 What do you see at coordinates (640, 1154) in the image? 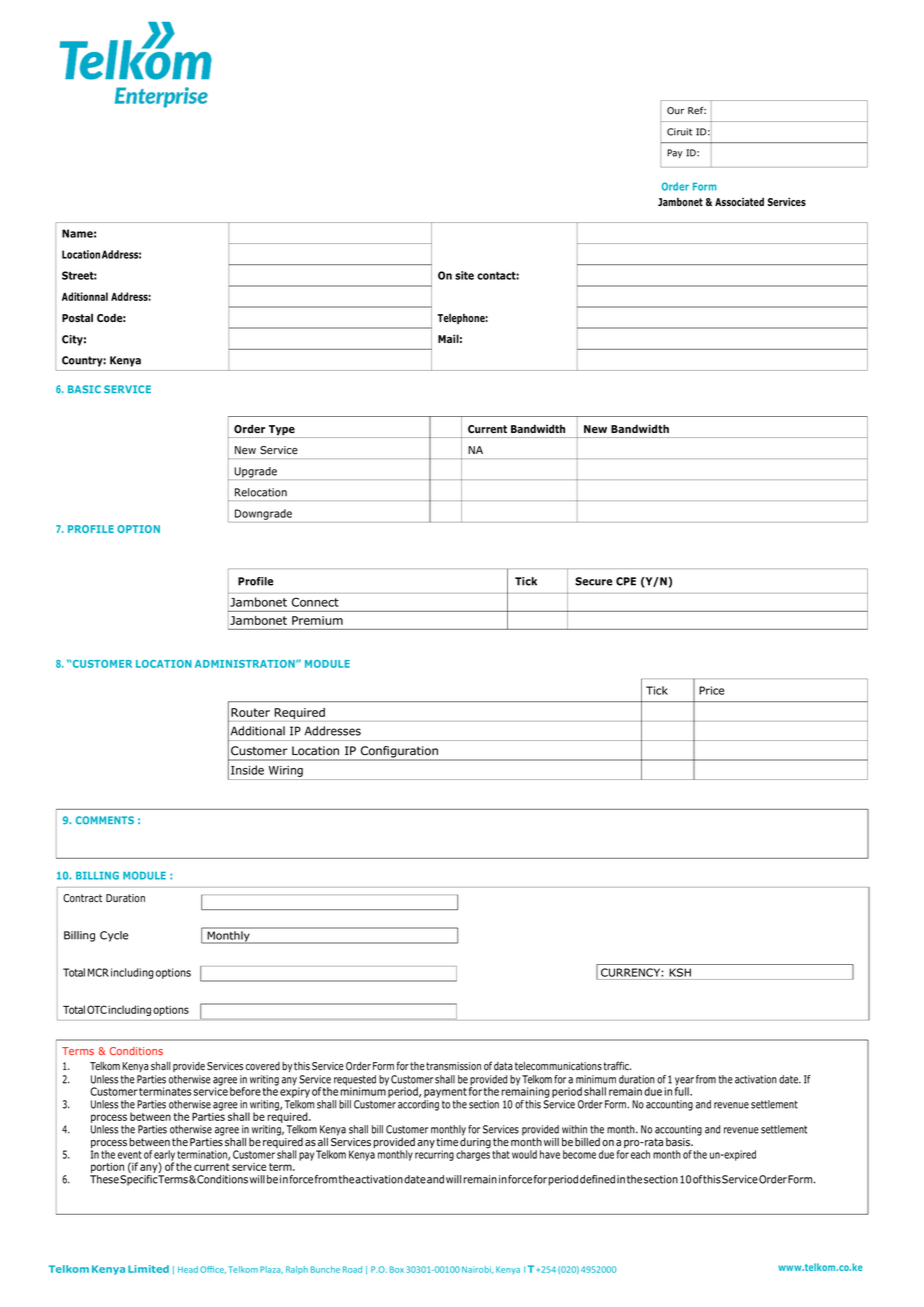
I see `each` at bounding box center [640, 1154].
